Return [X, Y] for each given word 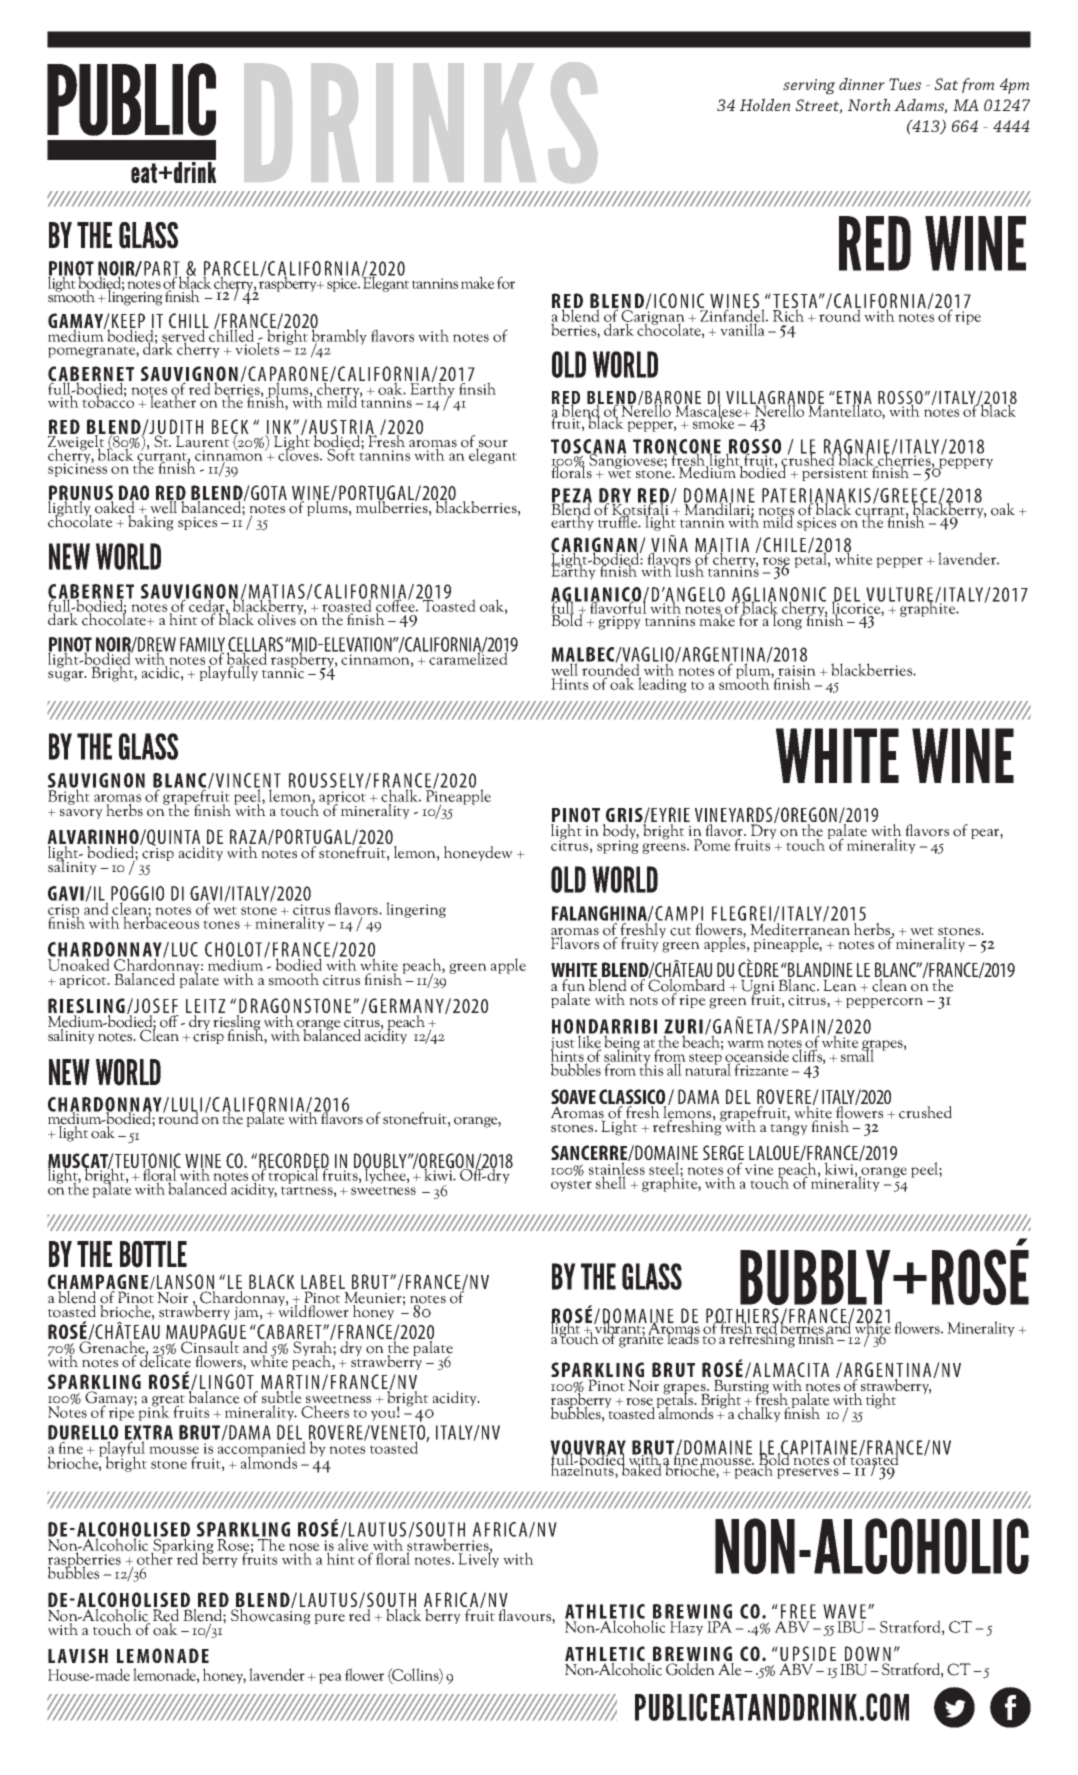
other [155, 1559]
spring [618, 846]
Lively [477, 1559]
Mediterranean [800, 929]
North [869, 104]
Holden [765, 104]
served [184, 335]
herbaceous [161, 921]
